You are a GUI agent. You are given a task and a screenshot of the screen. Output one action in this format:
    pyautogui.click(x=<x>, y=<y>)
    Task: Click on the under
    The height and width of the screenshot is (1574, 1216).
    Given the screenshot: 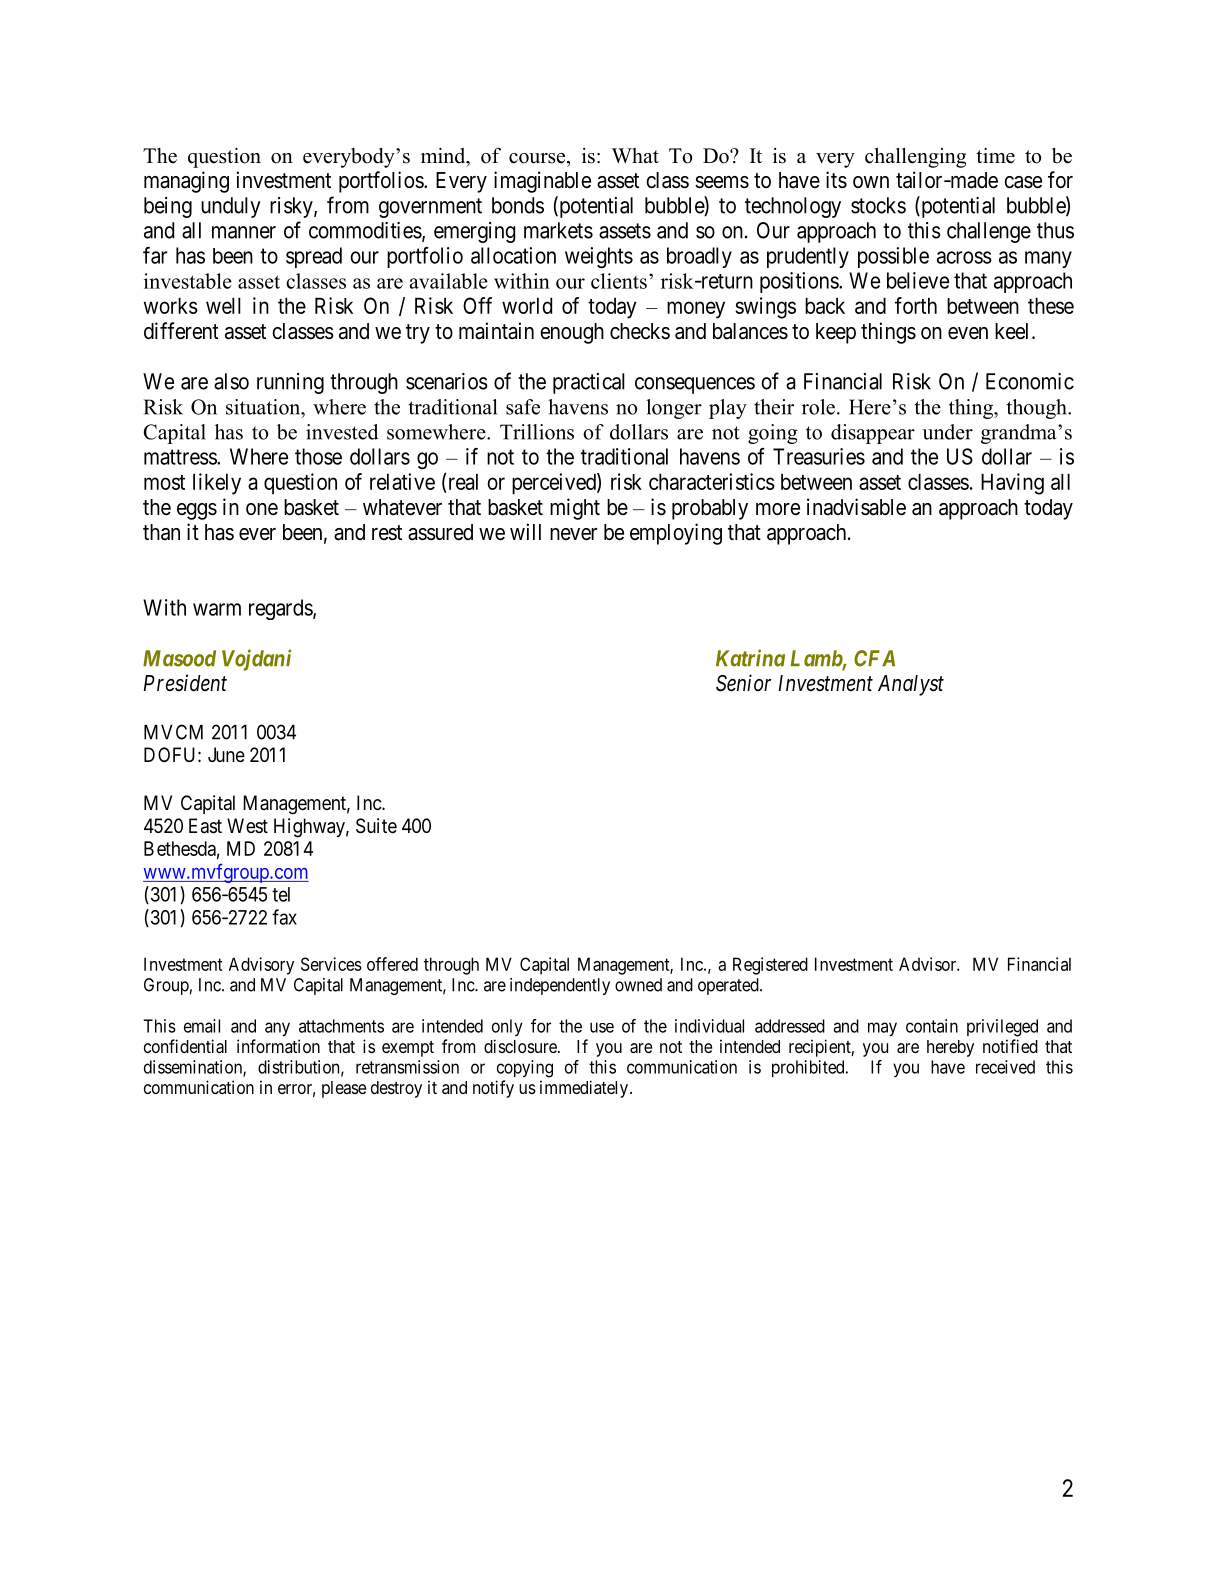 What is the action you would take?
    pyautogui.click(x=947, y=432)
